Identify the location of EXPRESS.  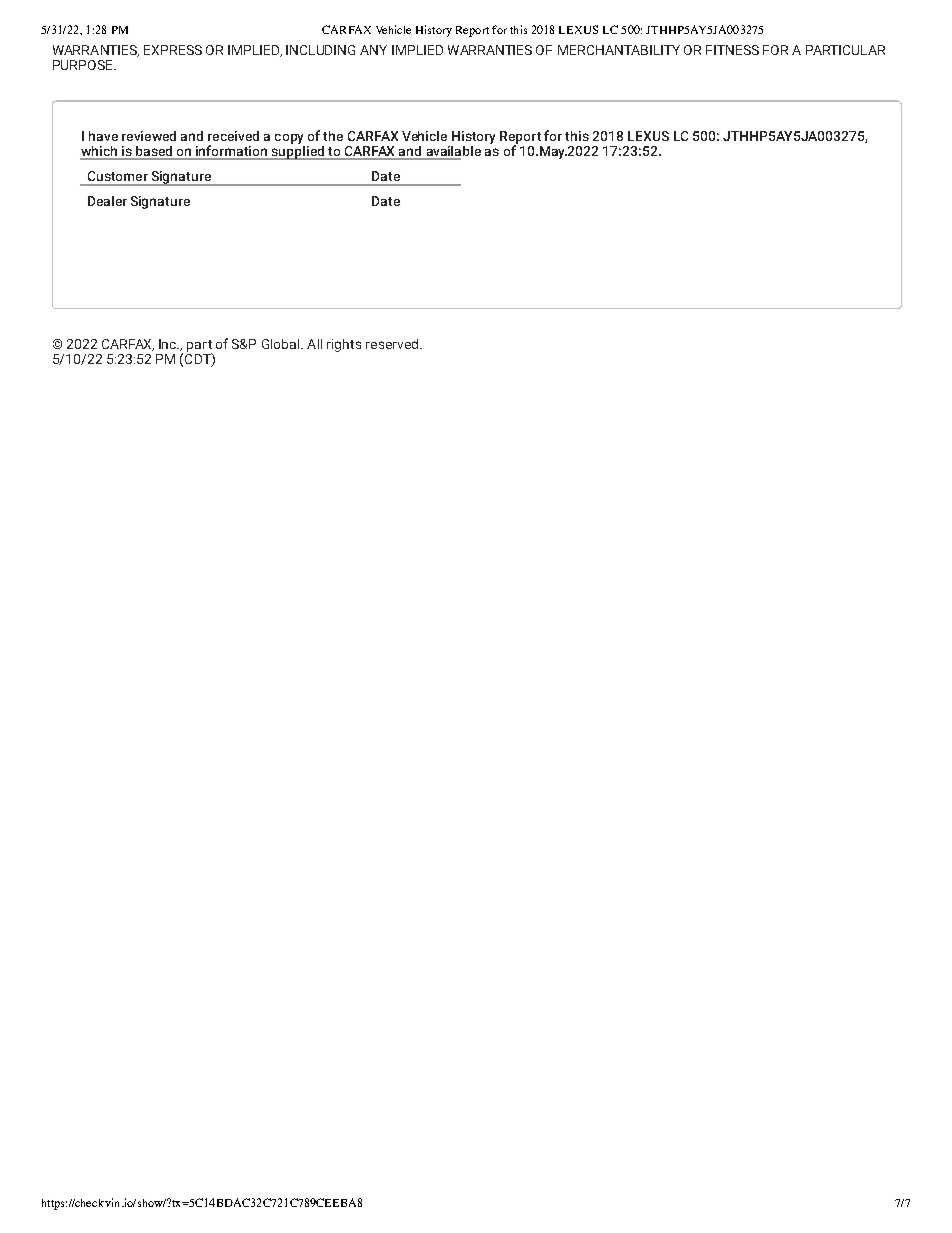
(173, 50).
